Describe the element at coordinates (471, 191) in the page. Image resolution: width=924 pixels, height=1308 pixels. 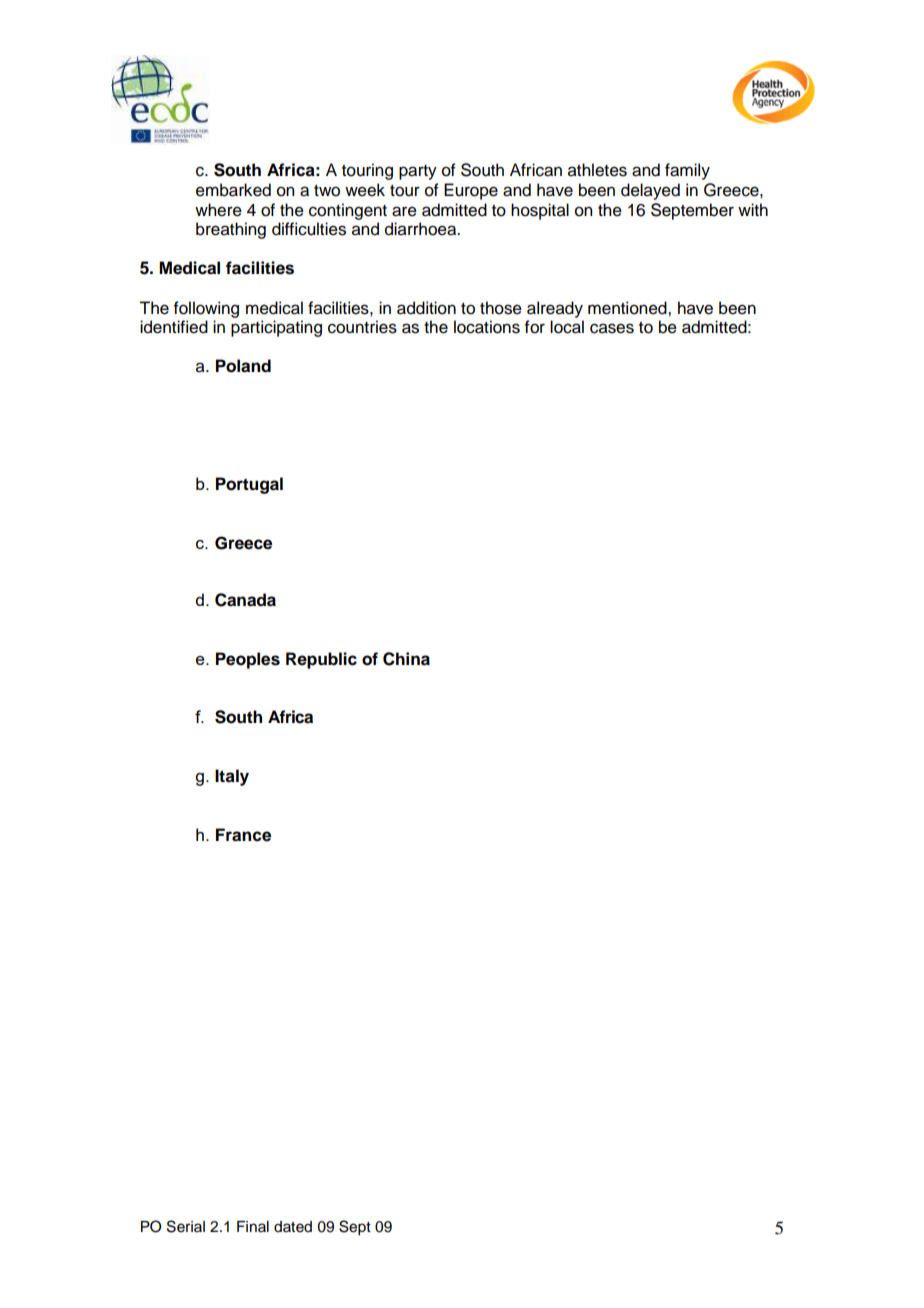
I see `Europe` at that location.
